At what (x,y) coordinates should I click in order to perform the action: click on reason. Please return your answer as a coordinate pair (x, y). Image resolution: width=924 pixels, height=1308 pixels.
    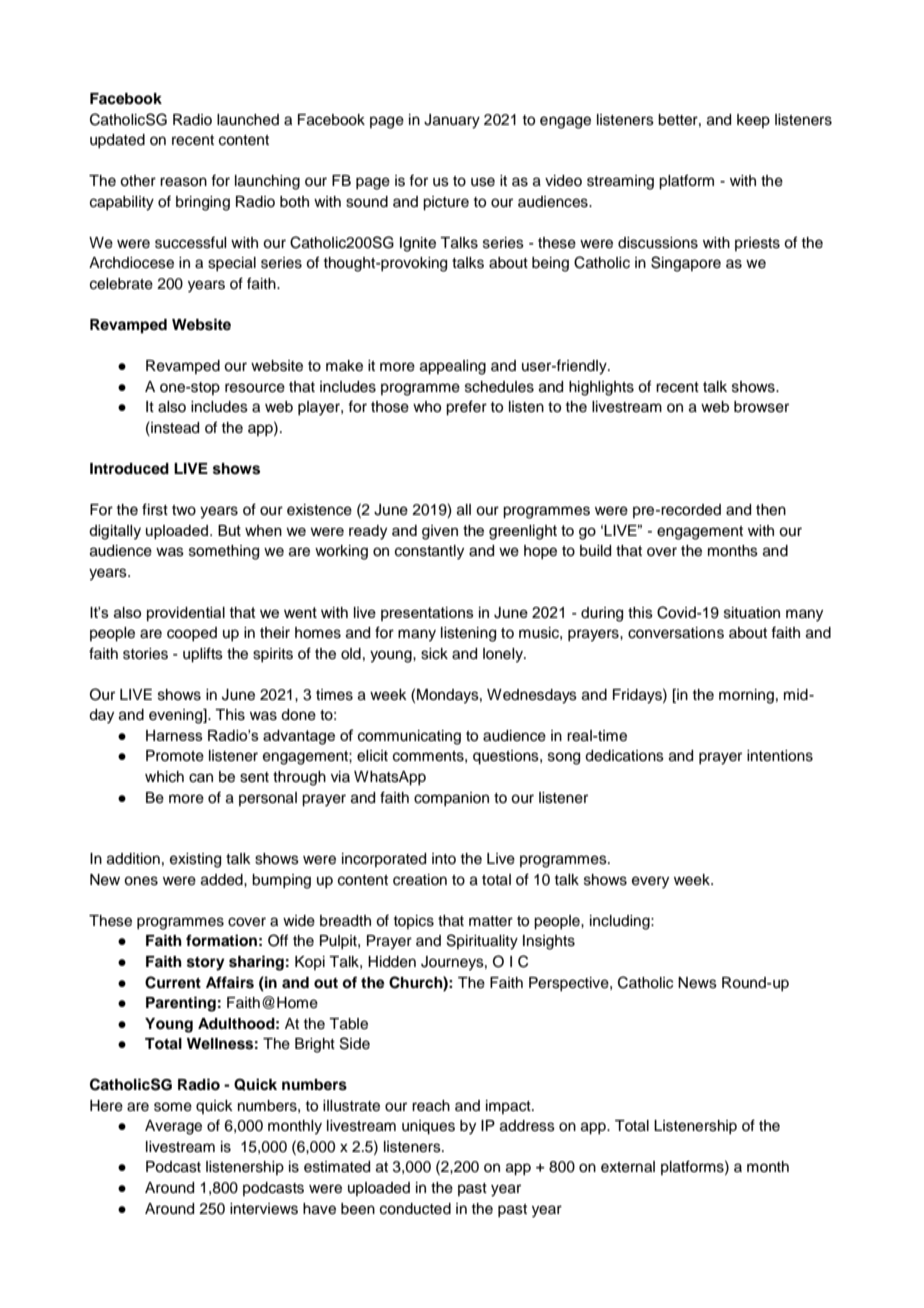
    Looking at the image, I should click on (183, 182).
